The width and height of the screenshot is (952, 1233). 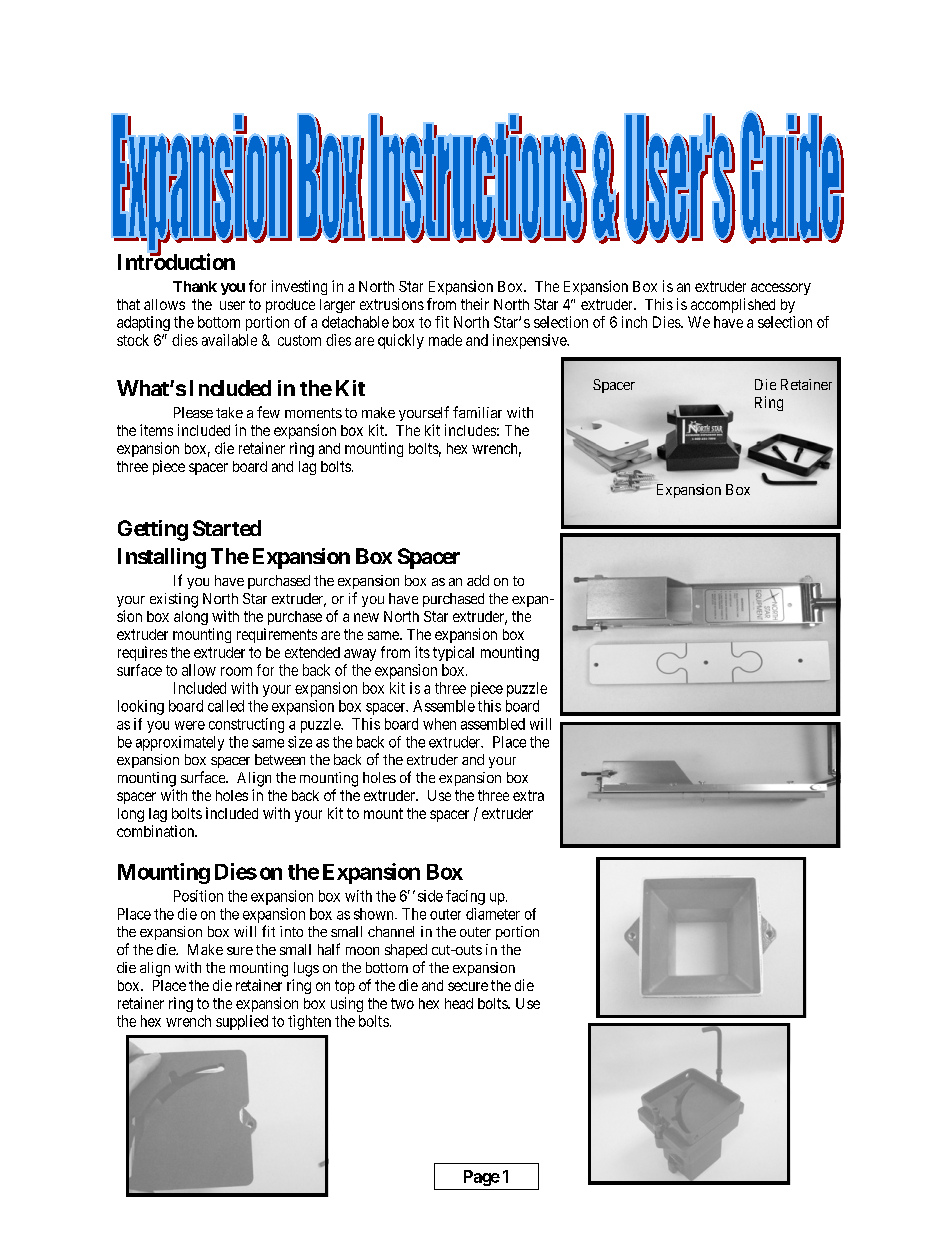 What do you see at coordinates (236, 671) in the screenshot?
I see `room` at bounding box center [236, 671].
